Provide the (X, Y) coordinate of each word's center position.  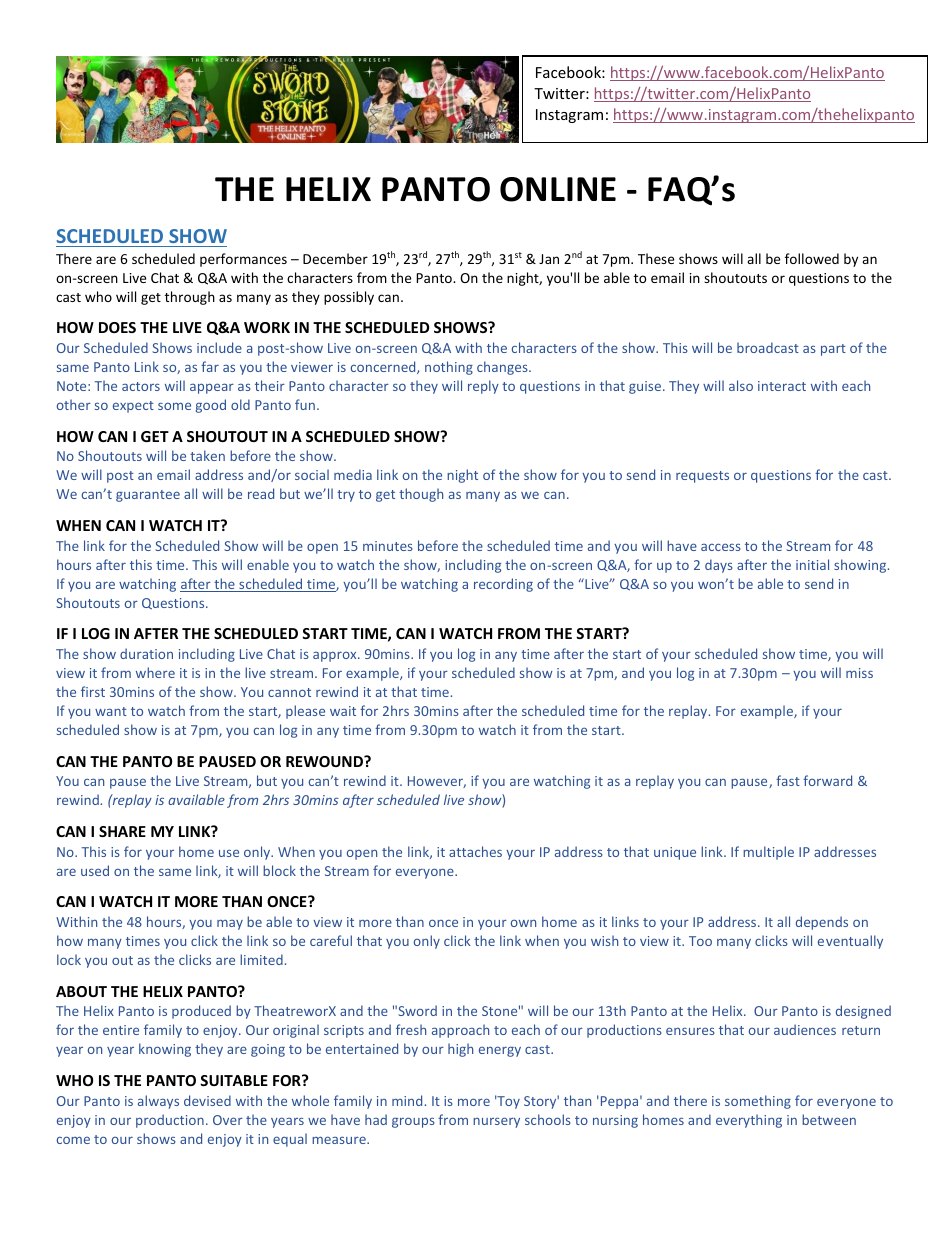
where (155, 672)
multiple (768, 853)
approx (336, 656)
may (230, 925)
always (158, 1102)
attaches (475, 851)
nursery (496, 1122)
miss (859, 673)
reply (483, 387)
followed (812, 258)
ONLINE (558, 189)
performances (243, 260)
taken (207, 455)
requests (702, 477)
